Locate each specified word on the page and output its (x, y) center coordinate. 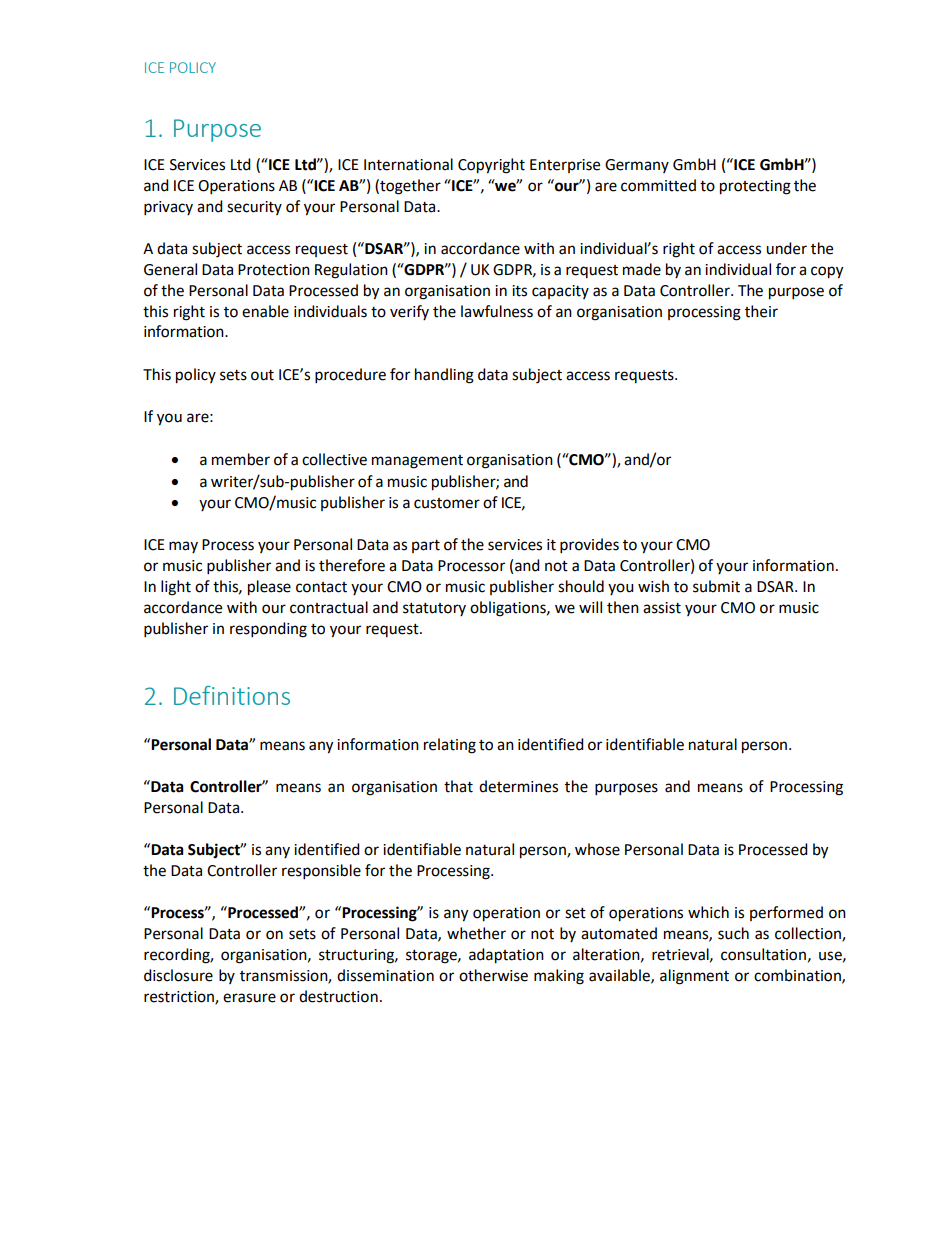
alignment (694, 977)
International (408, 164)
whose (597, 849)
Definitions (232, 695)
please (269, 588)
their (761, 311)
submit (716, 586)
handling (444, 376)
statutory (434, 609)
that (458, 786)
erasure (249, 998)
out (262, 375)
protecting (755, 187)
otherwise (493, 975)
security (254, 208)
